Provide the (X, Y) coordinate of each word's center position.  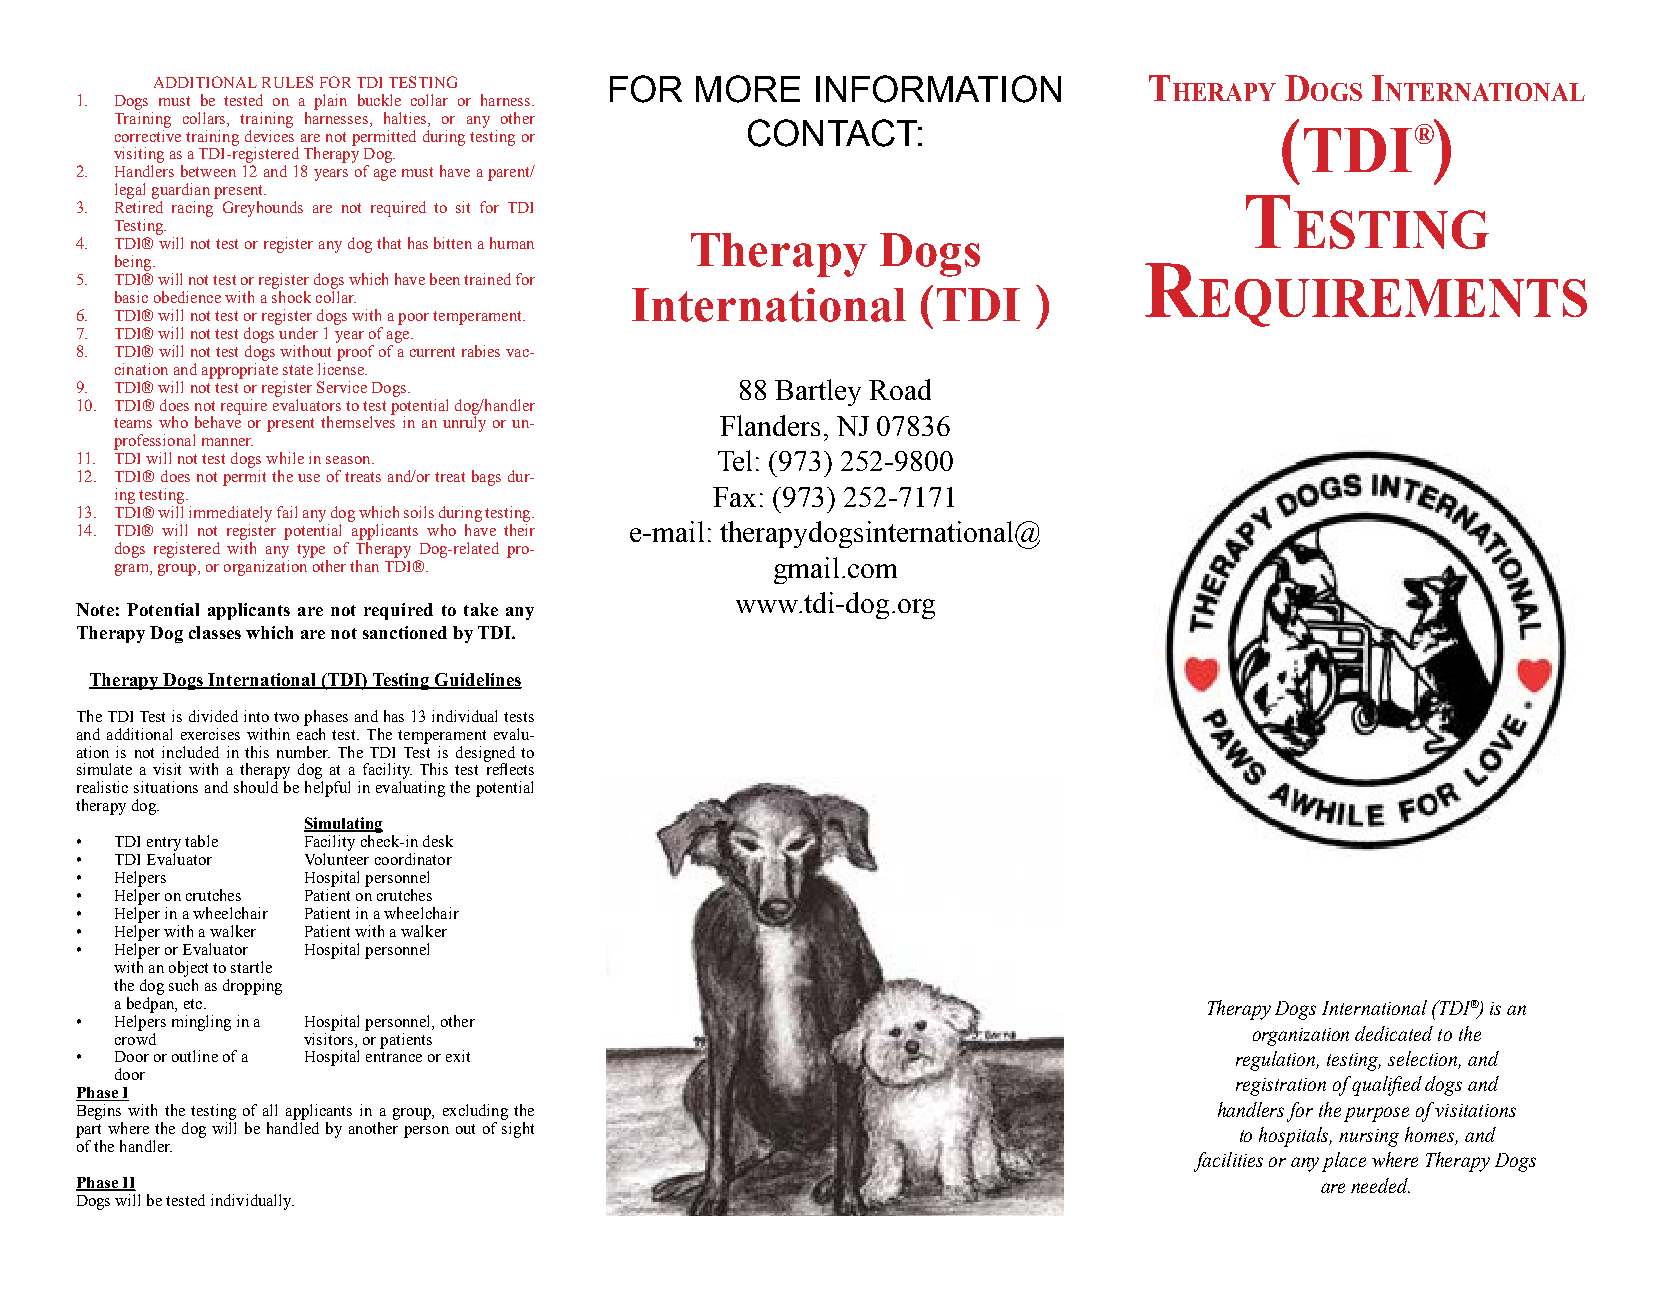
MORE (748, 89)
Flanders (770, 425)
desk (438, 841)
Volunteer (337, 859)
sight (518, 1130)
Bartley (818, 392)
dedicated (1394, 1033)
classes (215, 632)
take (481, 609)
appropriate (240, 369)
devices (269, 134)
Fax (734, 497)
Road (900, 389)
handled (293, 1128)
